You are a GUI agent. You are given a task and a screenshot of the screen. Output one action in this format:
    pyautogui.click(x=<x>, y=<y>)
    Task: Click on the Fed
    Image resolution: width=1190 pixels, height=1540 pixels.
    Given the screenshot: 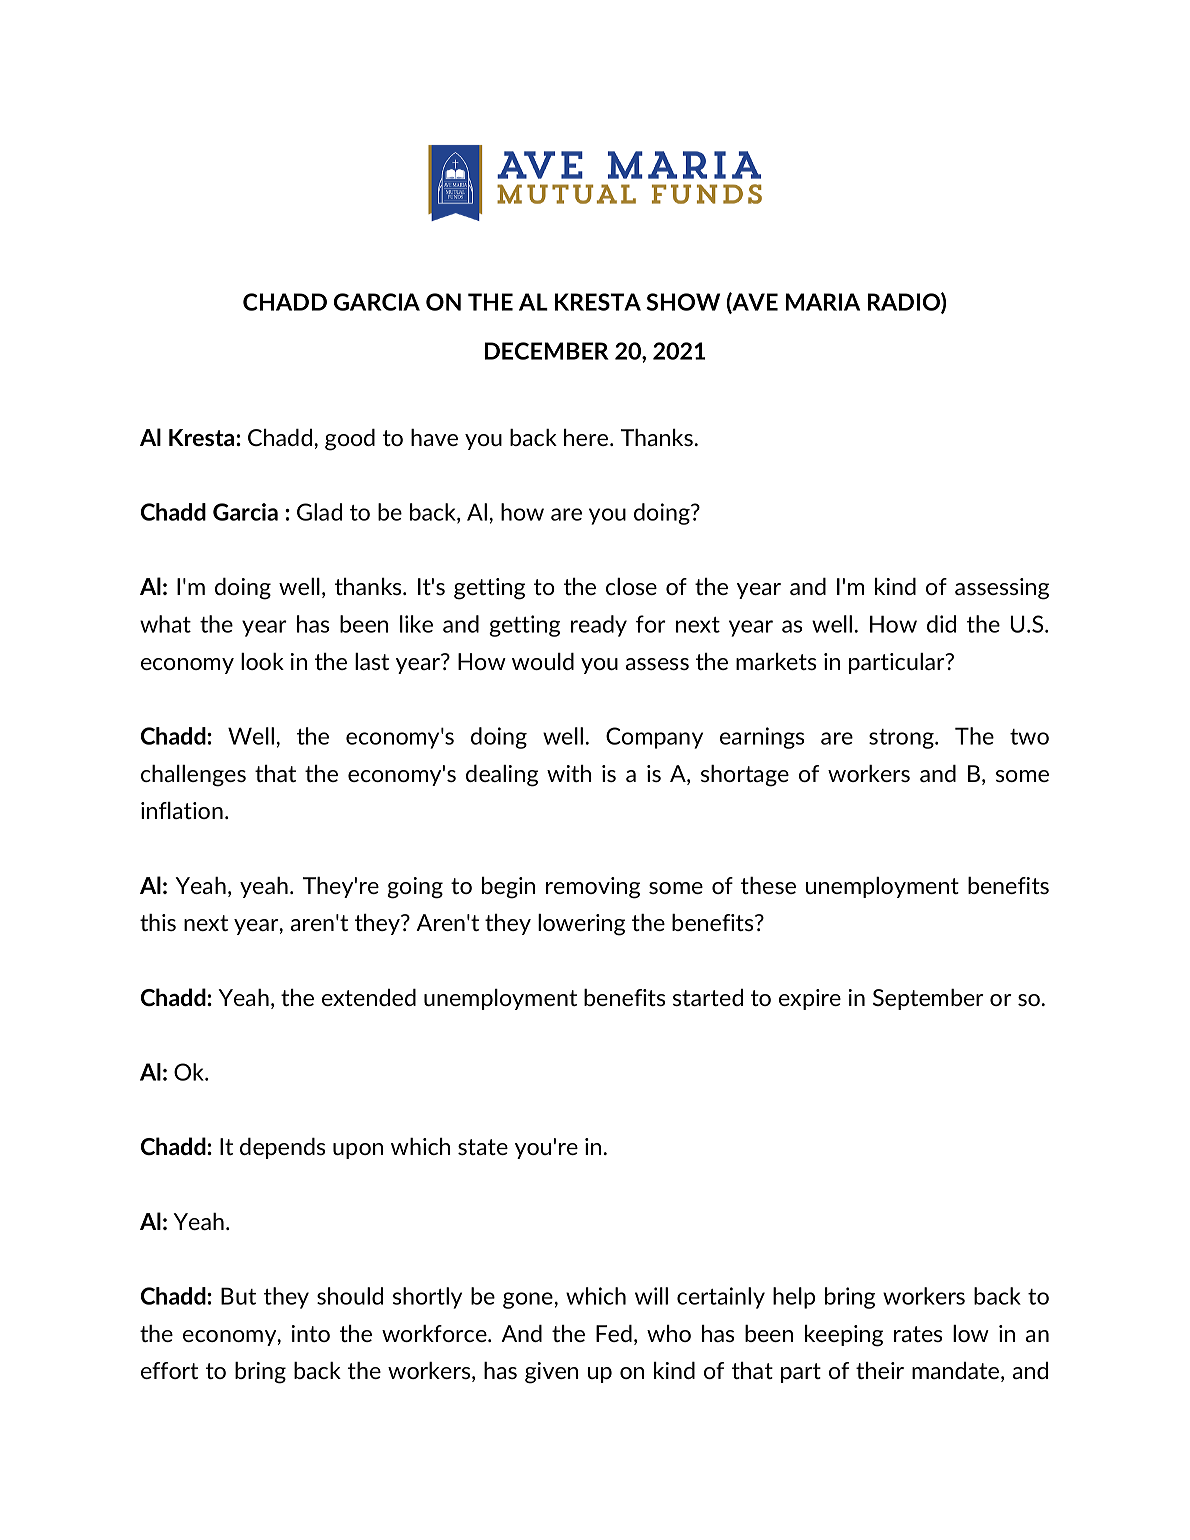 What is the action you would take?
    pyautogui.click(x=614, y=1333)
